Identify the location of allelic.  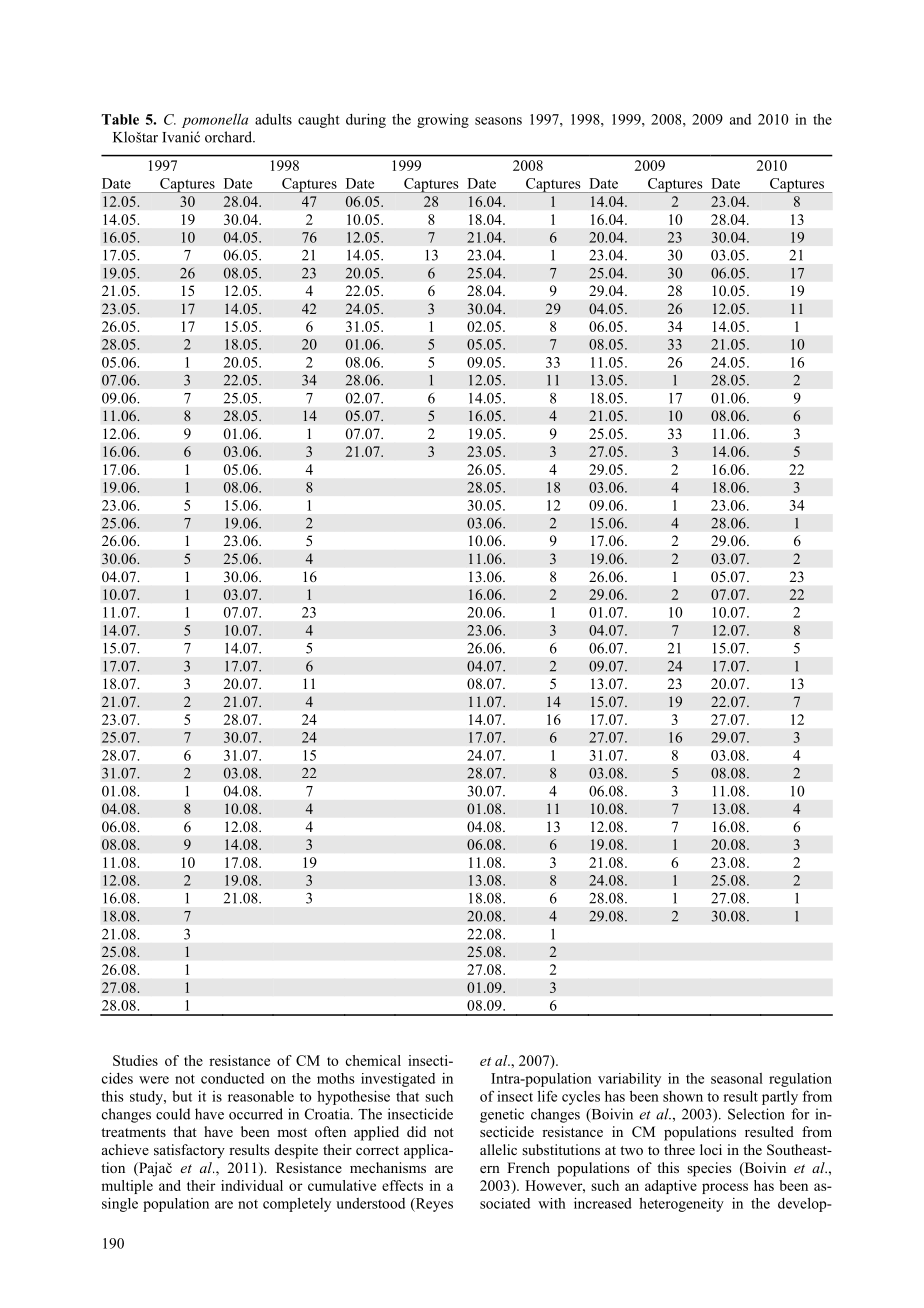
(498, 1149).
